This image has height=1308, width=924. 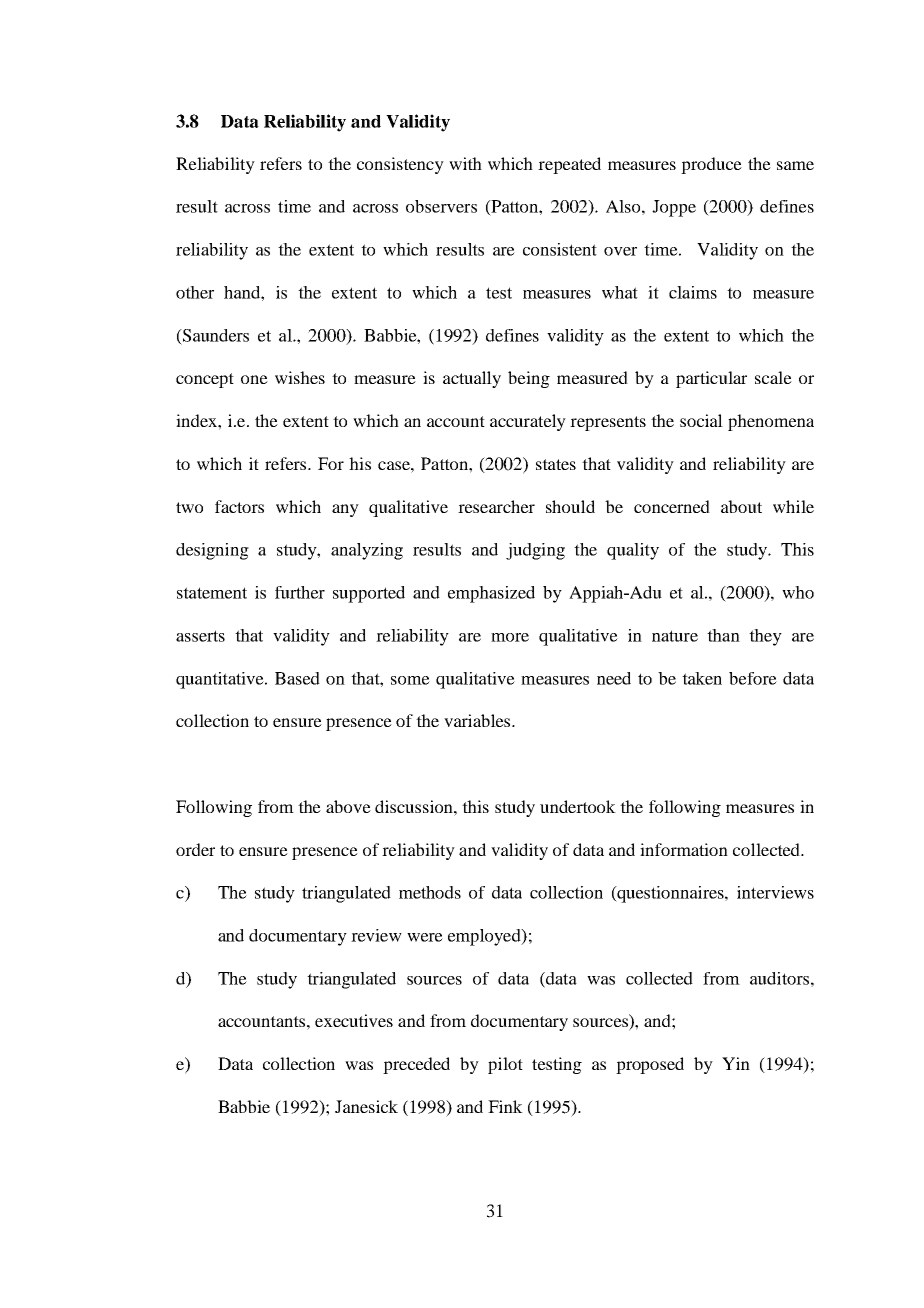 I want to click on executives, so click(x=354, y=1020).
